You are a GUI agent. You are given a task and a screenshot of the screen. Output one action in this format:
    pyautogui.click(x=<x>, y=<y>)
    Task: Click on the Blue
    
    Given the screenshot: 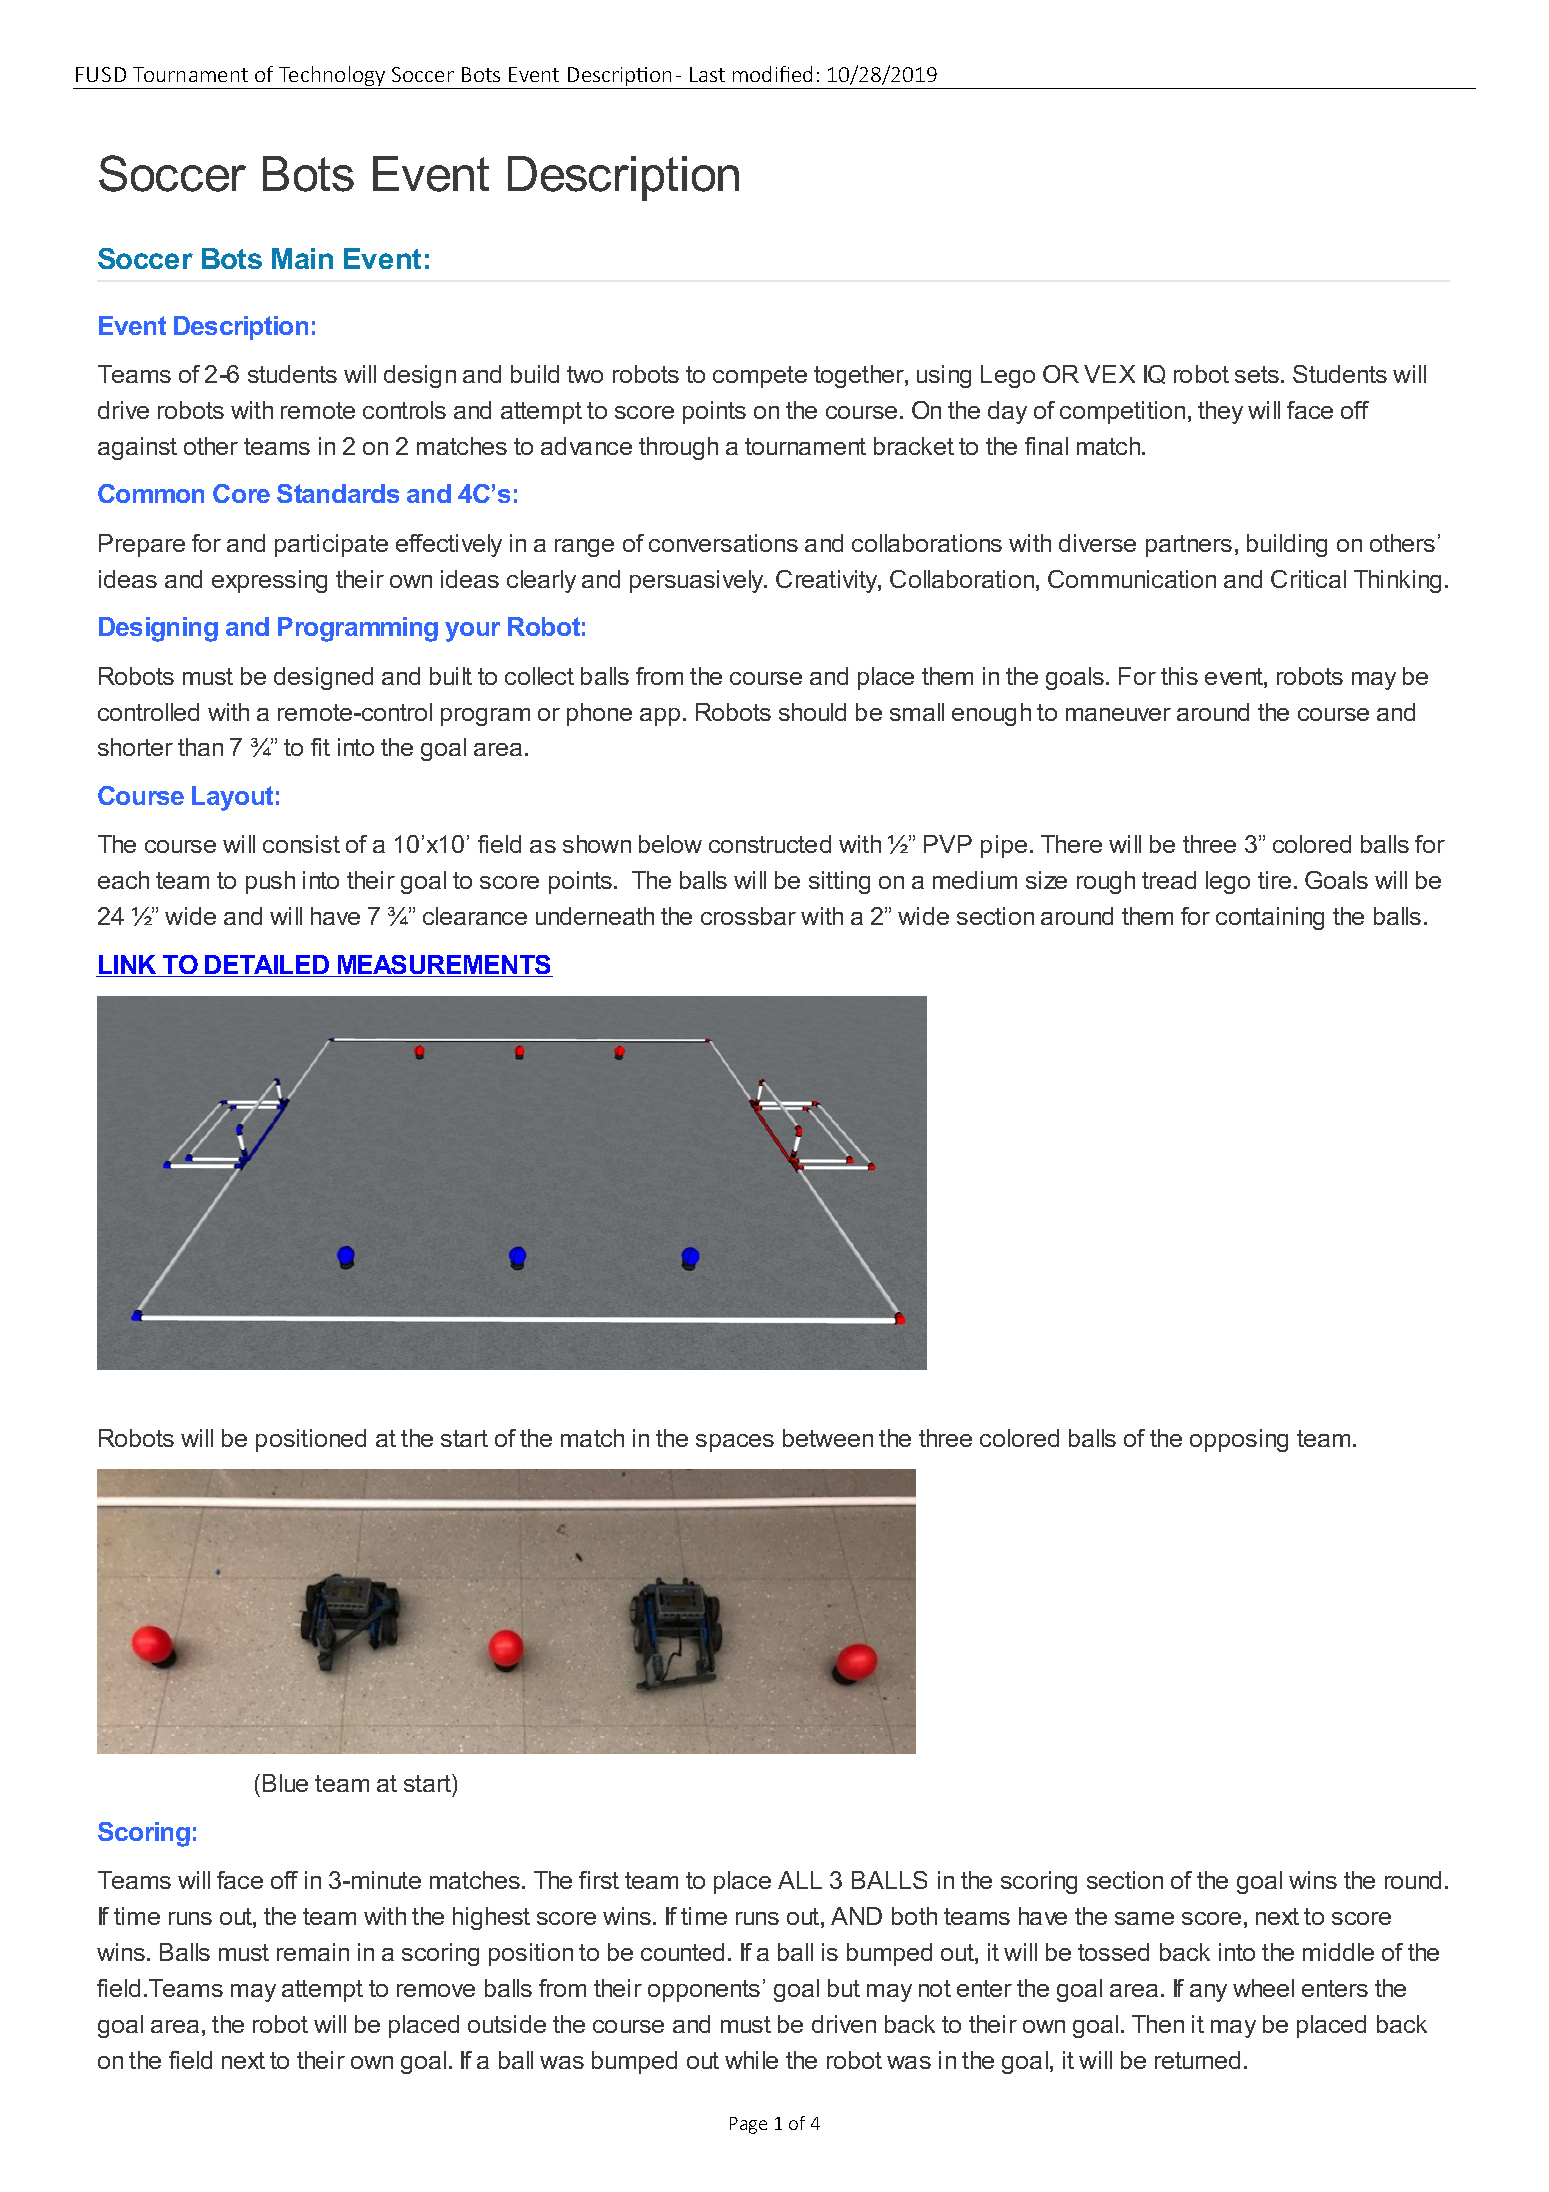 What is the action you would take?
    pyautogui.click(x=285, y=1783)
